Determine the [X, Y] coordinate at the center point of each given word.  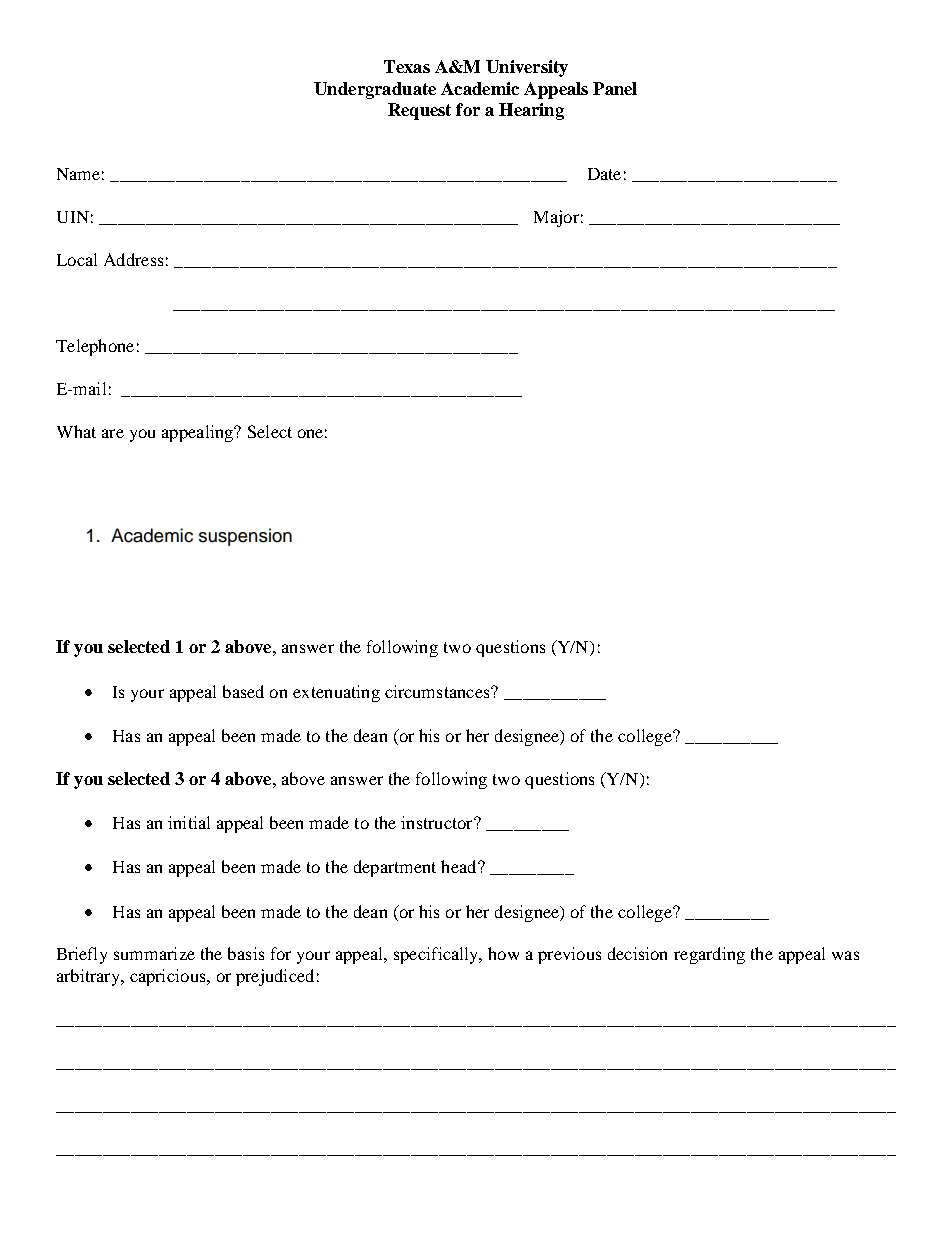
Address [133, 259]
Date [604, 174]
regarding [709, 955]
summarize [154, 953]
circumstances [438, 691]
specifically [437, 955]
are [113, 433]
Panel [615, 88]
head [460, 866]
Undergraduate [375, 90]
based [243, 691]
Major [556, 218]
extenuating [336, 693]
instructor [438, 822]
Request [419, 111]
